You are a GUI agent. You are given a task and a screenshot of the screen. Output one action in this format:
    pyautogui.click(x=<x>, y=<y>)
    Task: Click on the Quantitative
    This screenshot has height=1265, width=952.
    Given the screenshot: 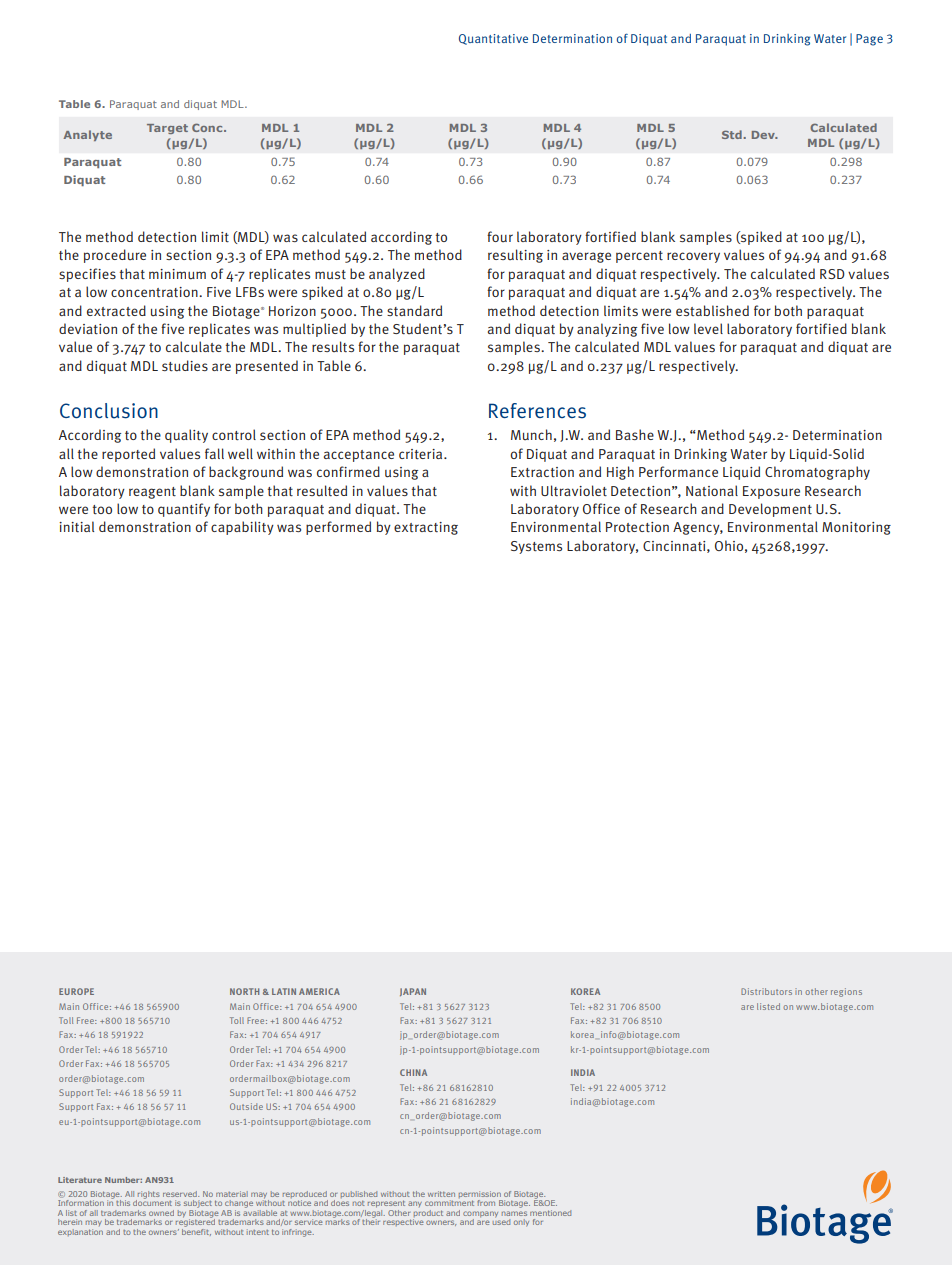 What is the action you would take?
    pyautogui.click(x=493, y=39)
